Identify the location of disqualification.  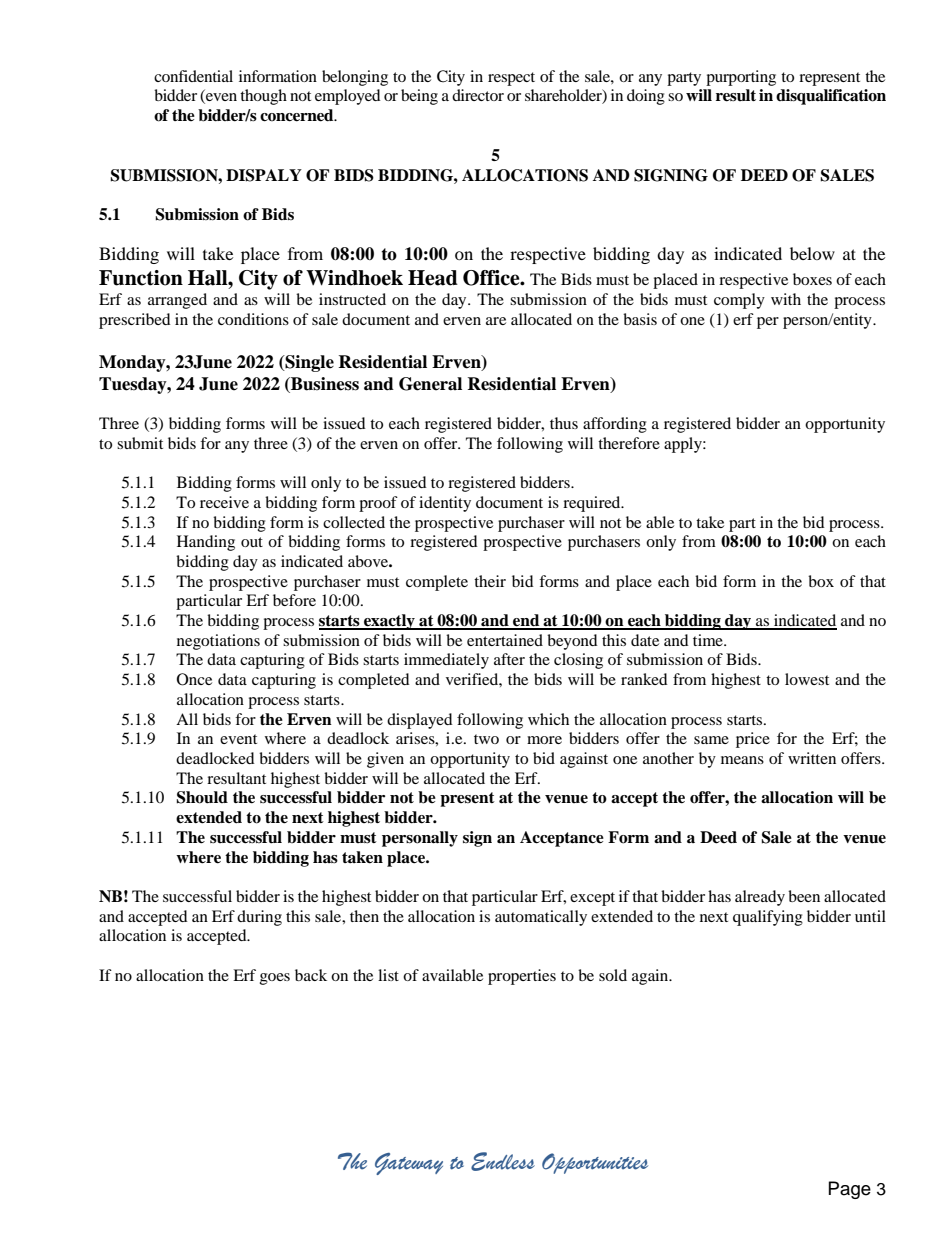
(831, 97).
